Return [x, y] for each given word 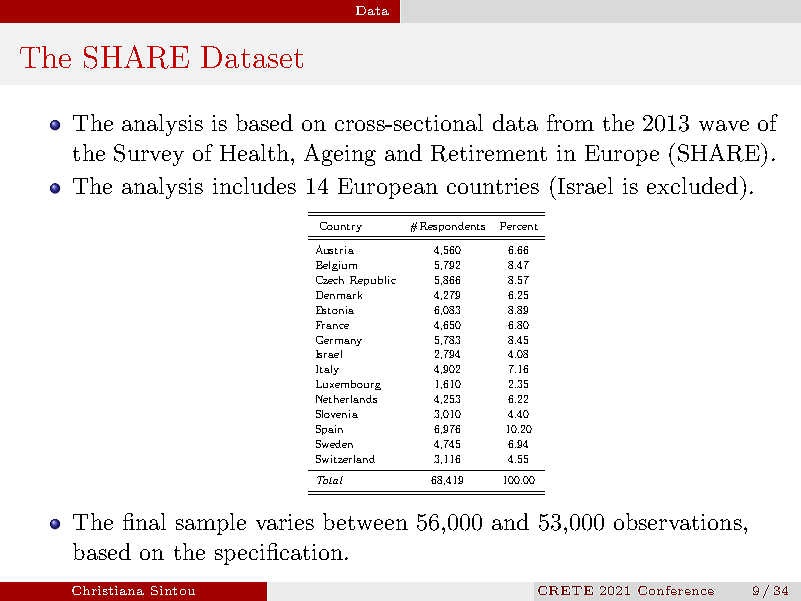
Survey [149, 155]
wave [724, 125]
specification [279, 554]
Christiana [108, 590]
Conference [676, 590]
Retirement [489, 153]
